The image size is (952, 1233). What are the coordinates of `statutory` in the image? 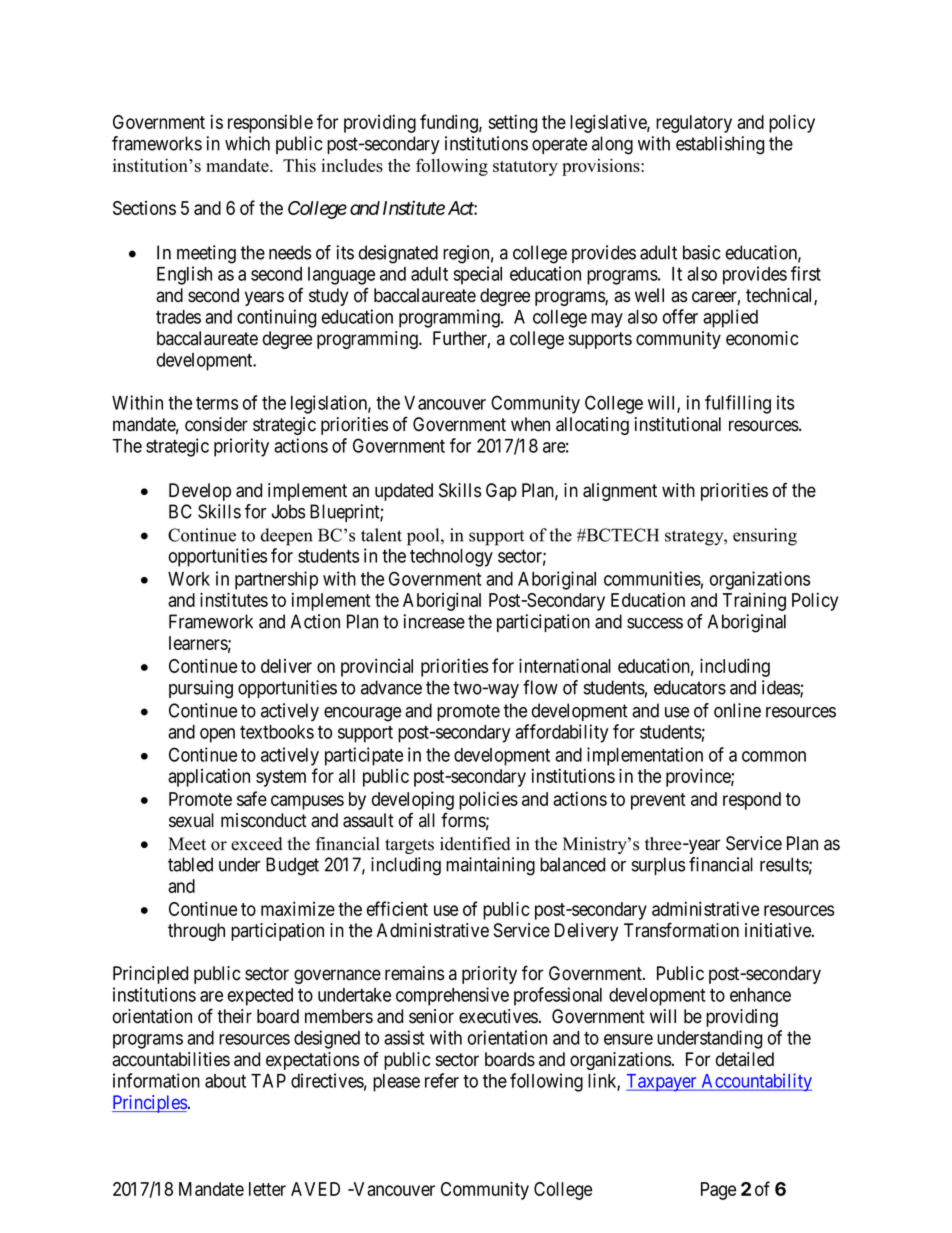 It's located at (525, 168).
